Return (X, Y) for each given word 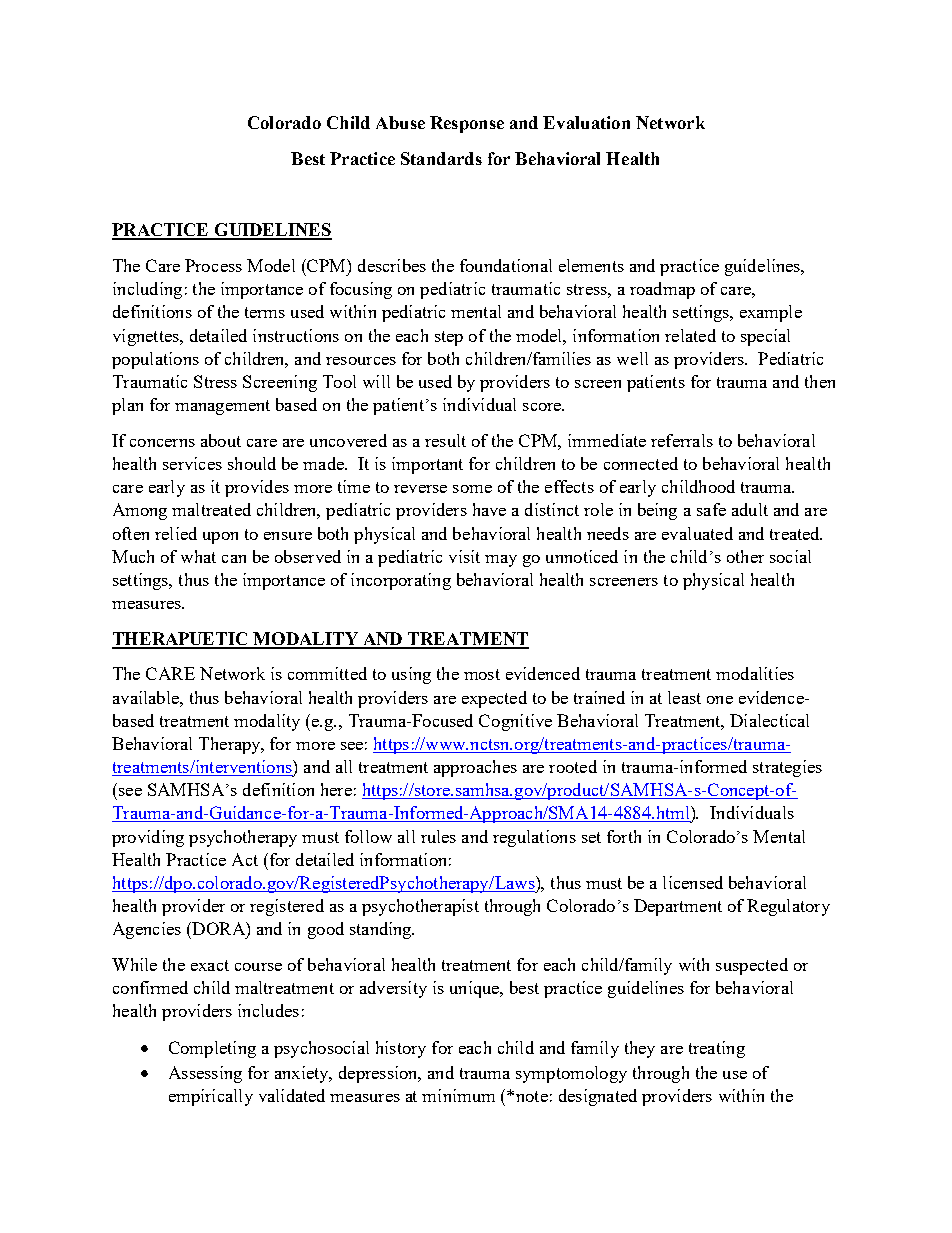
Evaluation (586, 122)
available (147, 697)
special (765, 337)
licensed (693, 882)
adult (750, 509)
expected (494, 699)
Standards (441, 158)
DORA (218, 928)
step (449, 338)
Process (213, 265)
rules (438, 836)
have (489, 509)
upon (220, 538)
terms (265, 312)
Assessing (205, 1074)
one (720, 700)
